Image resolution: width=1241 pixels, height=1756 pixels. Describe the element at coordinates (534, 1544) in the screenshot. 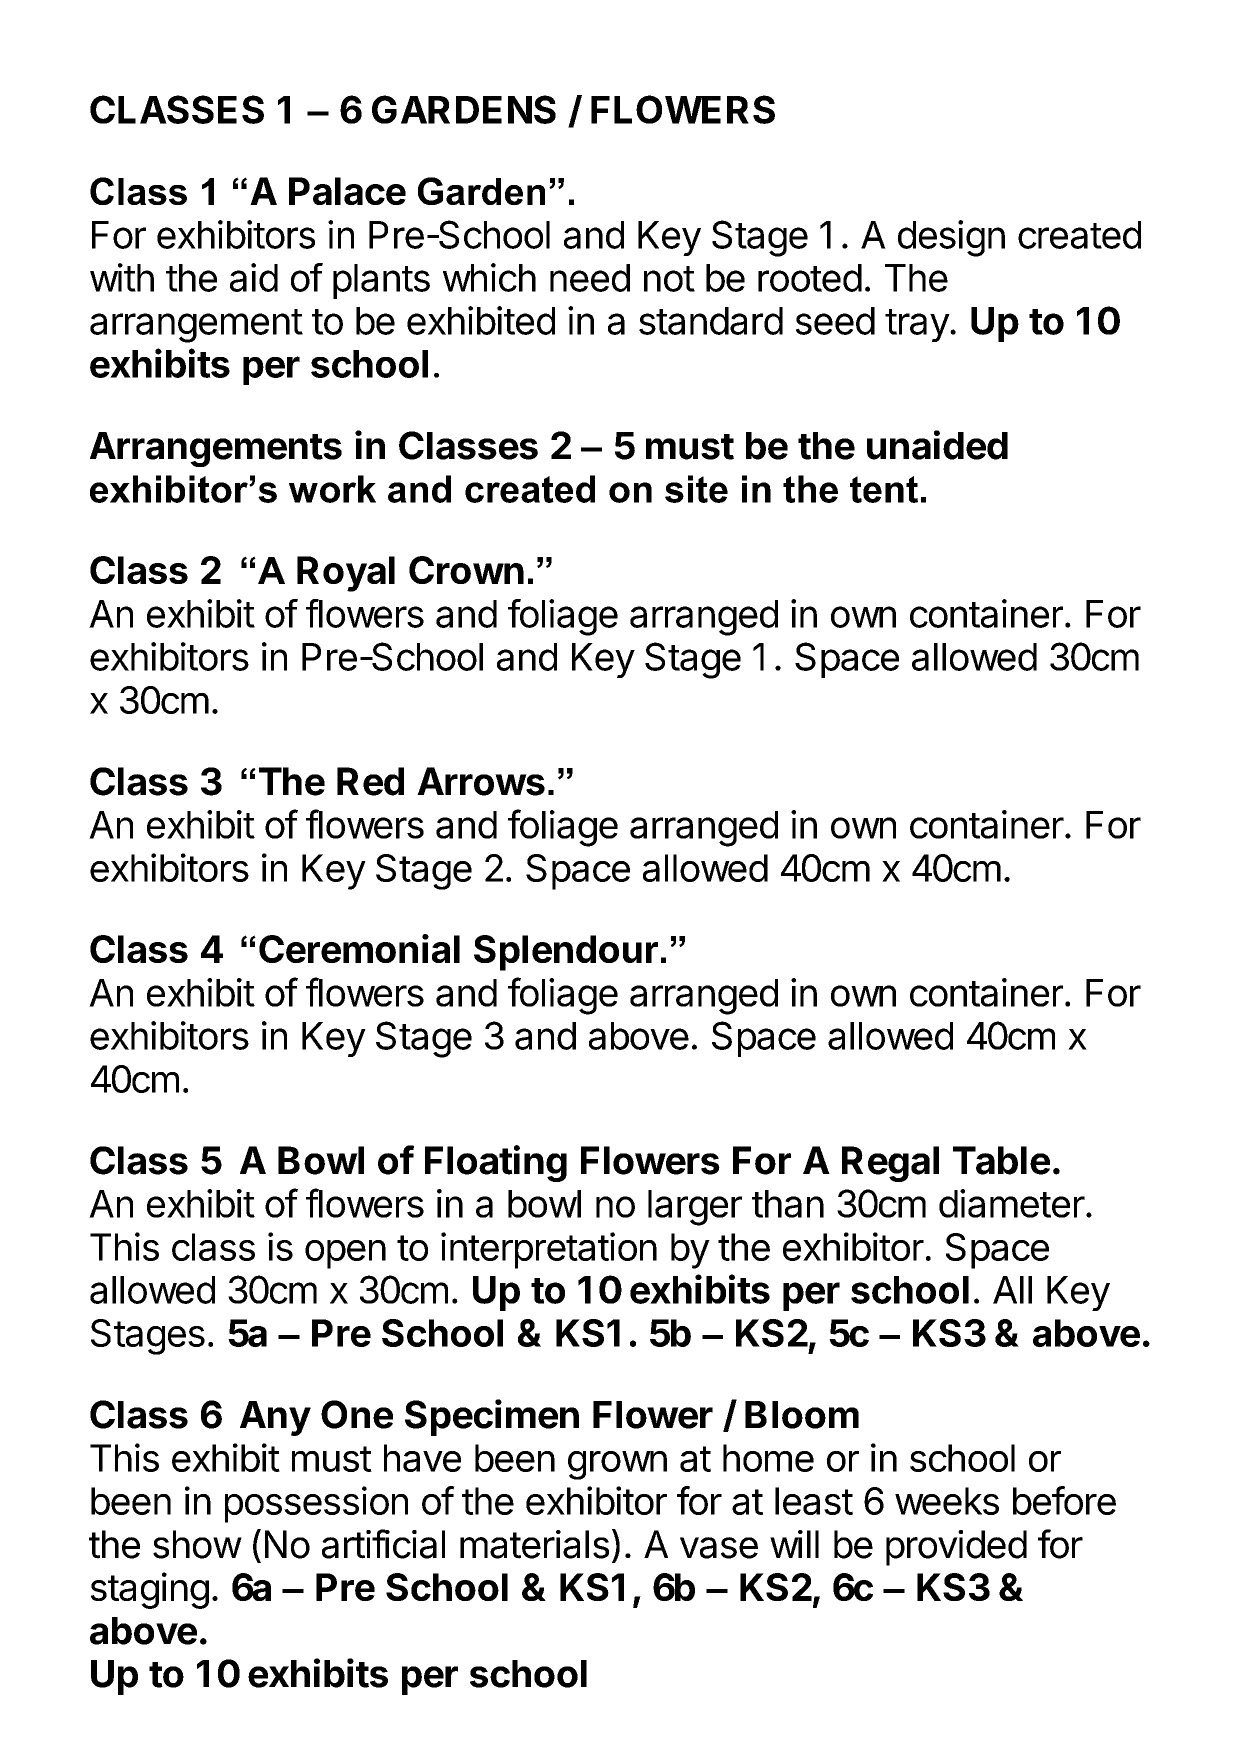

I see `materials` at that location.
